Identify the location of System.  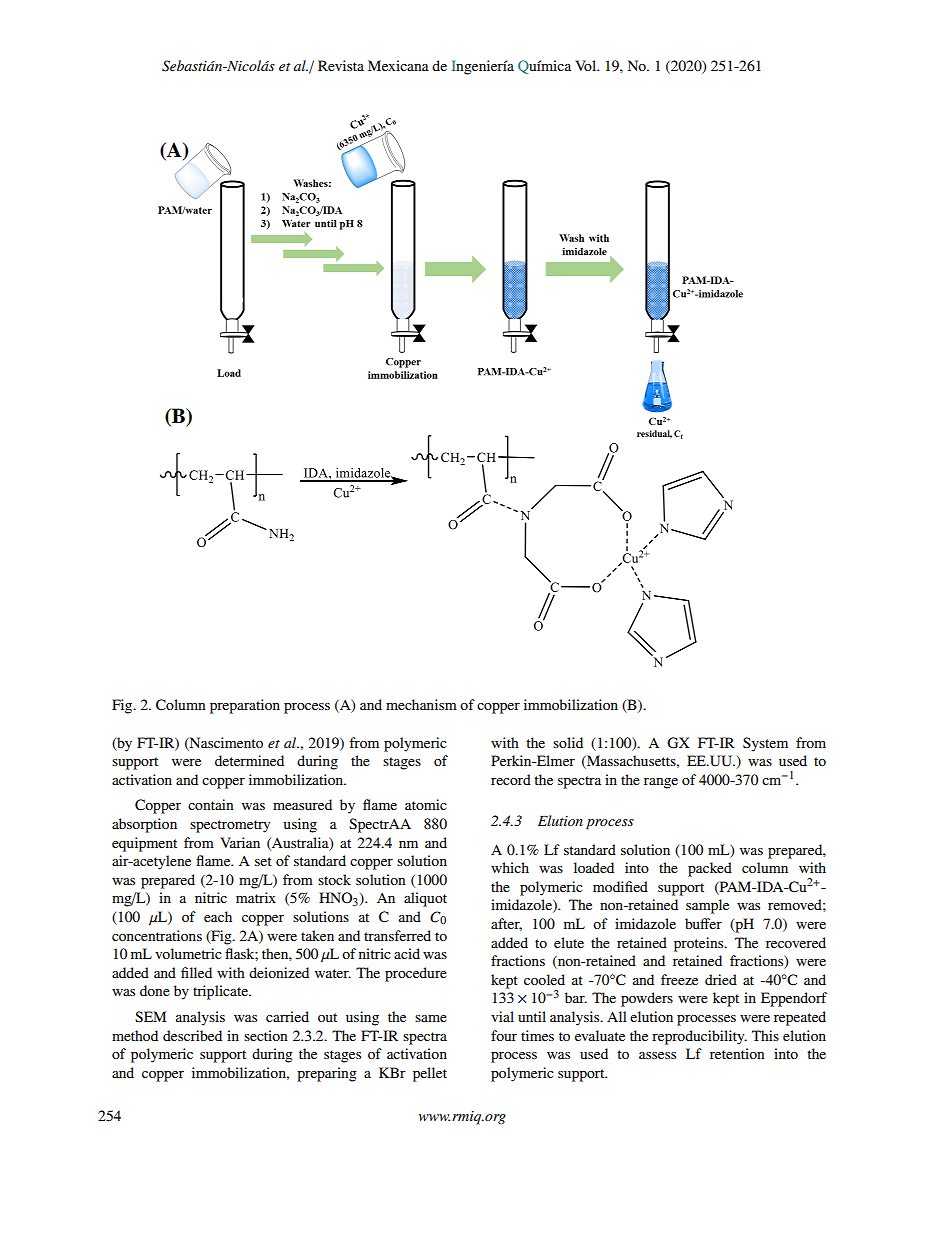
(765, 744).
